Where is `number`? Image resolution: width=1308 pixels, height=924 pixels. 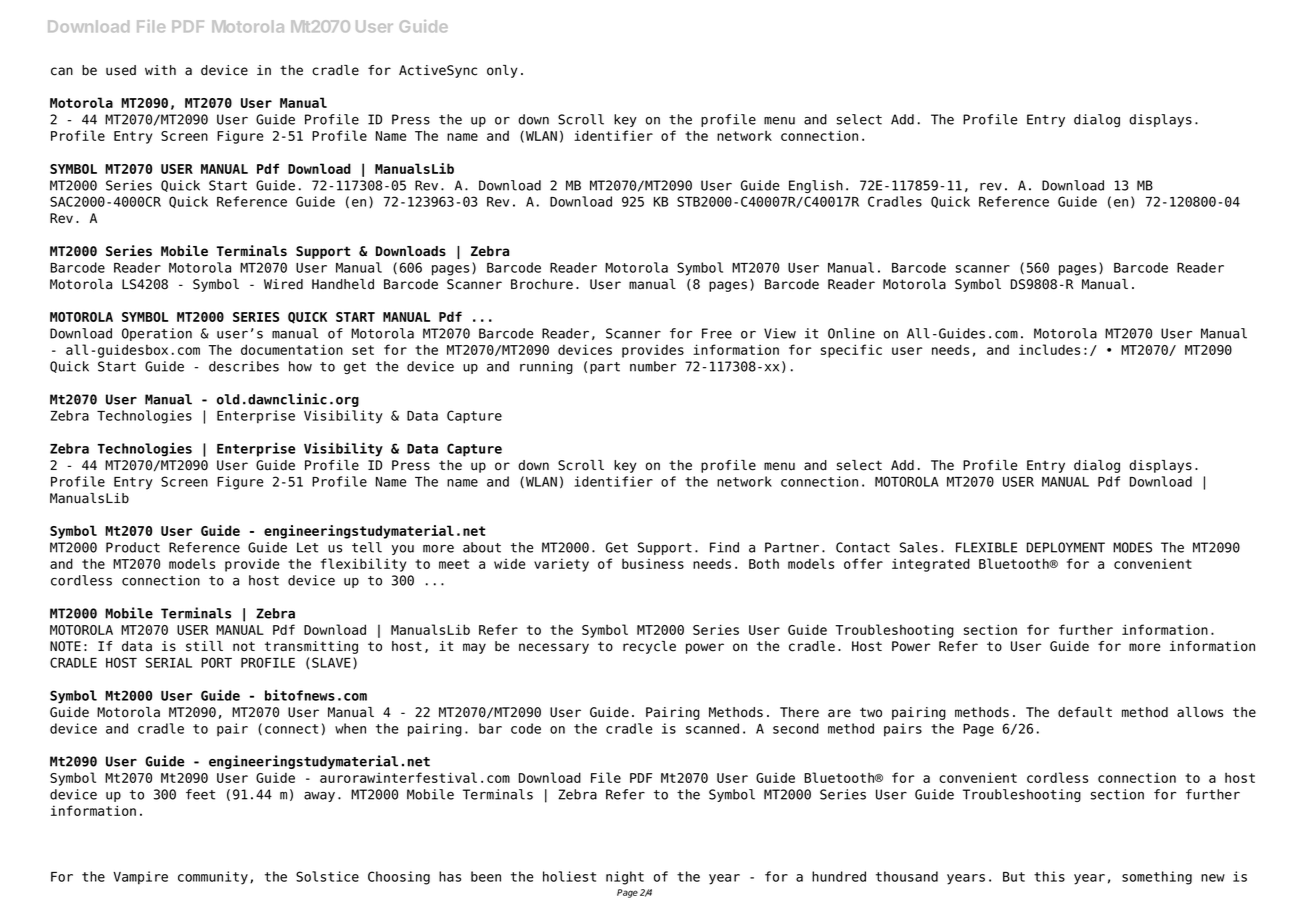 number is located at coordinates (653, 366).
